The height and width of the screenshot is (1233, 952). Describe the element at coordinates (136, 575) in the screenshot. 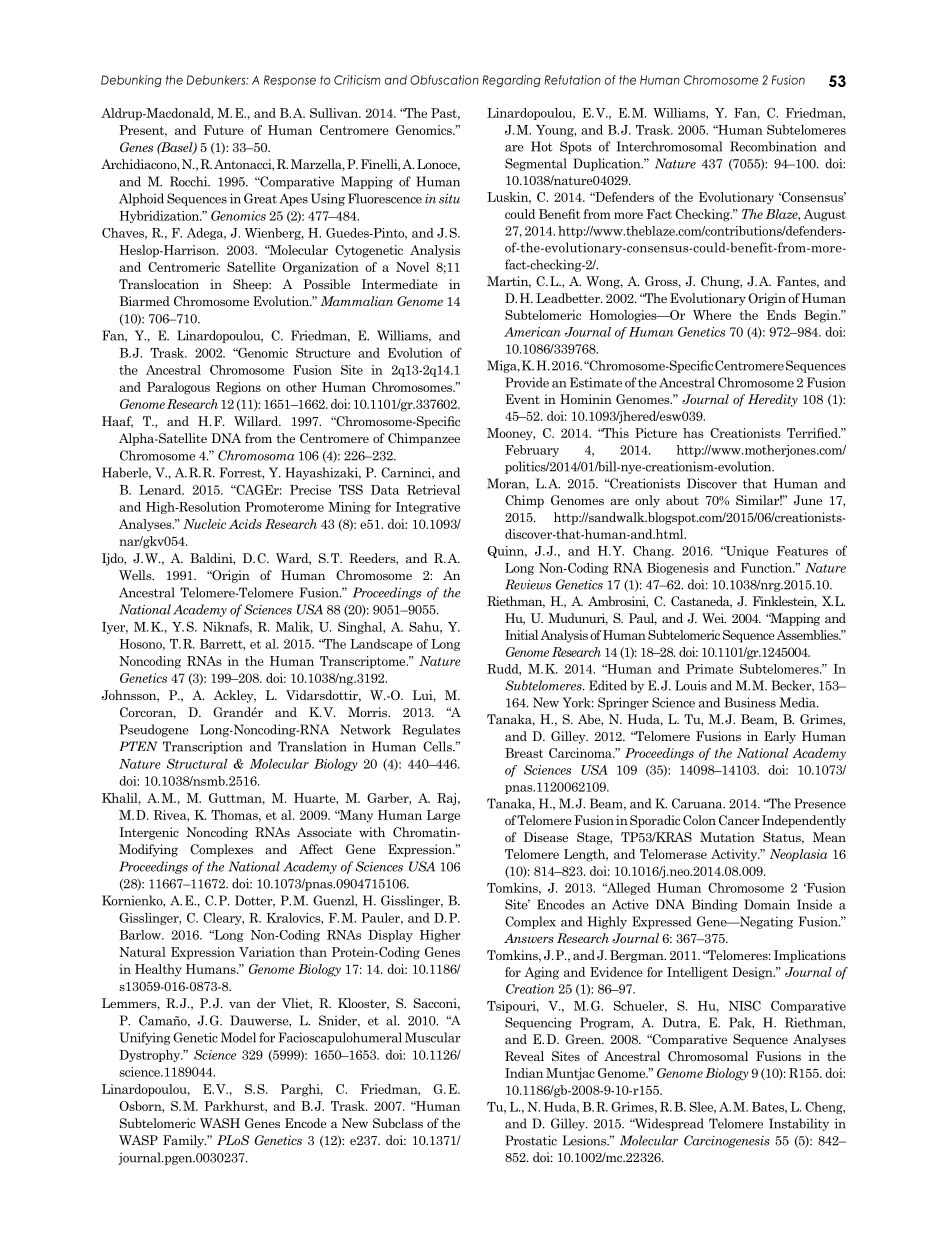

I see `Wells` at that location.
